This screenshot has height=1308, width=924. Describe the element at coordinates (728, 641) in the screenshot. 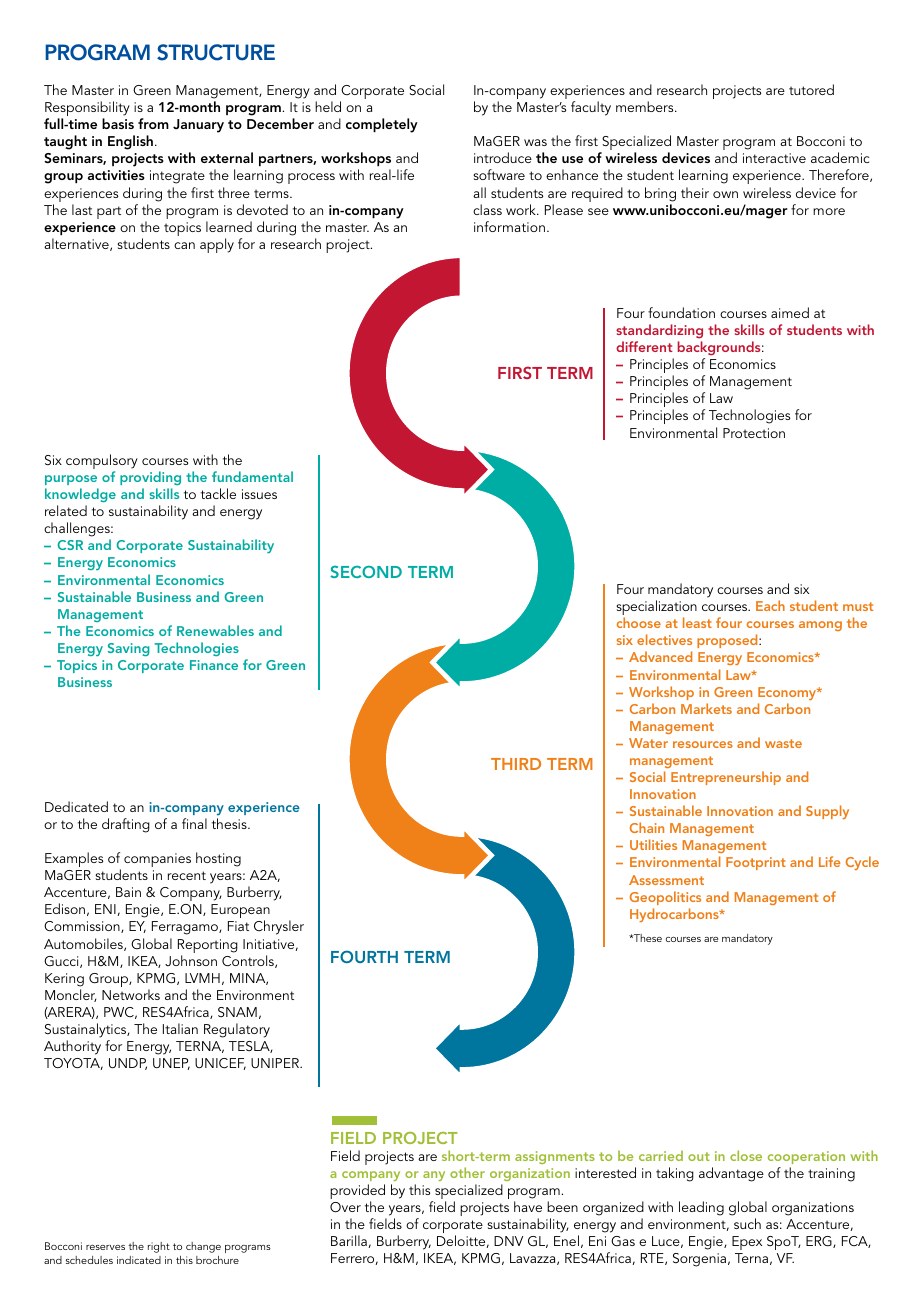

I see `proposed` at that location.
